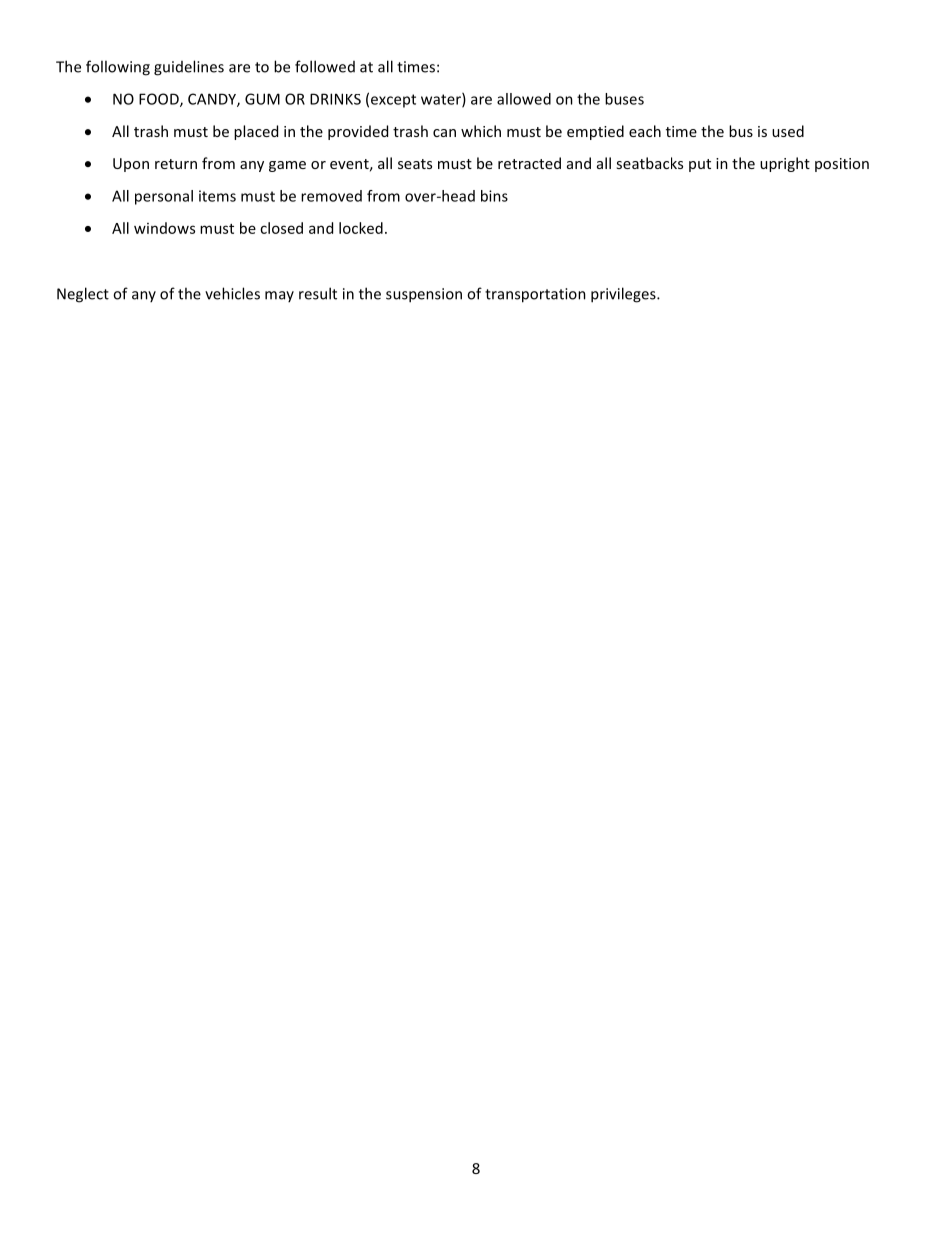 This screenshot has width=952, height=1233. What do you see at coordinates (325, 66) in the screenshot?
I see `followed` at bounding box center [325, 66].
